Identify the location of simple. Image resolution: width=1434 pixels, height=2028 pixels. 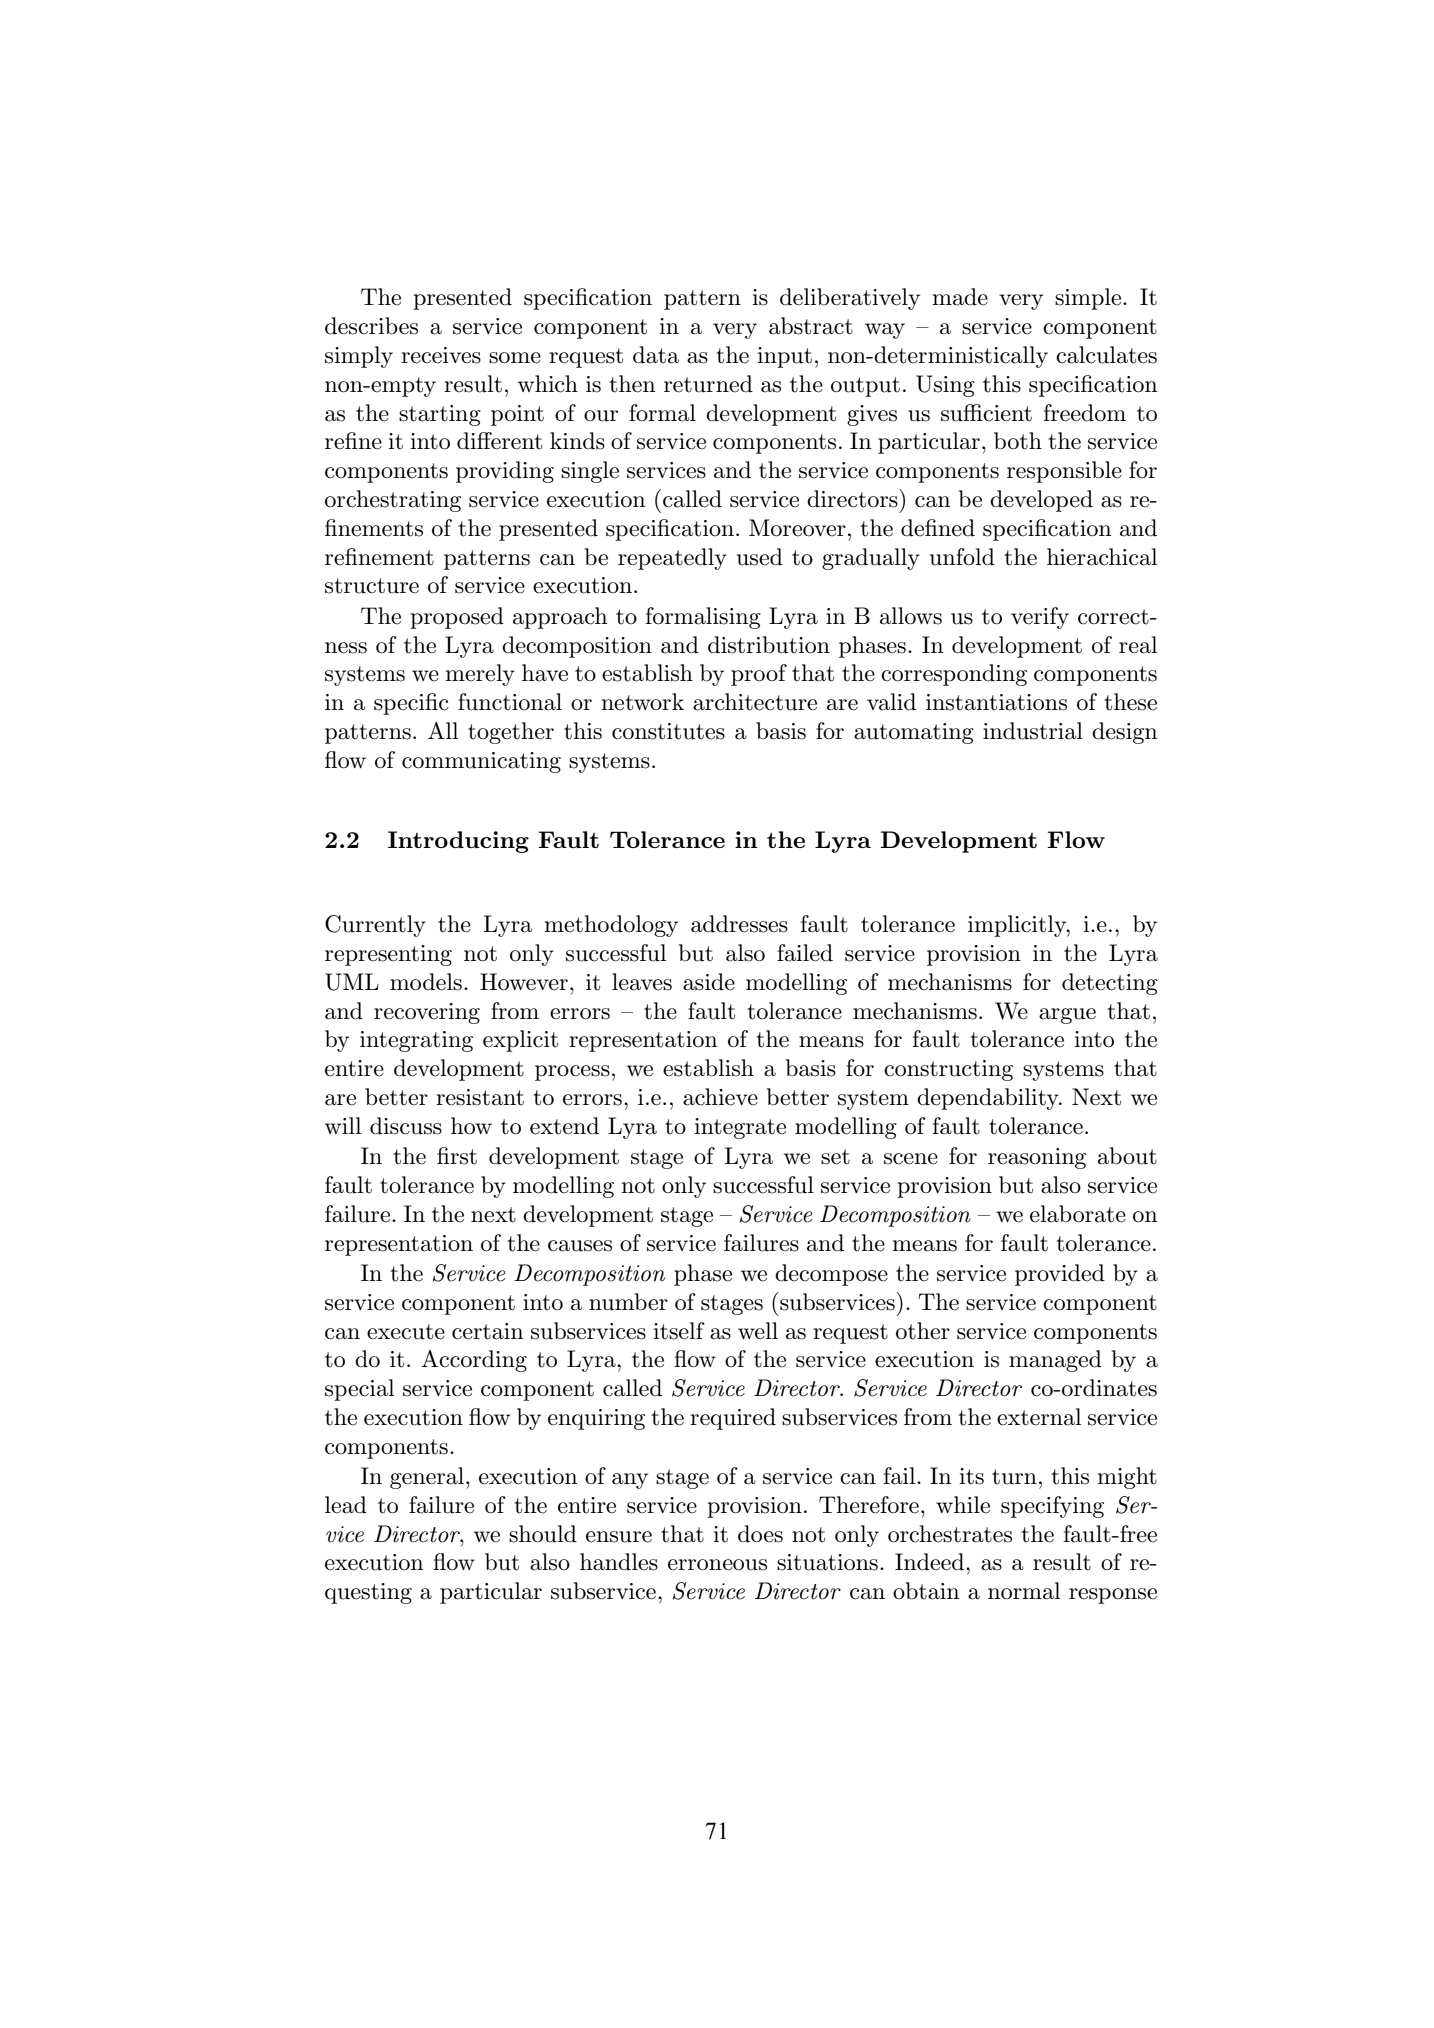
(1089, 299).
